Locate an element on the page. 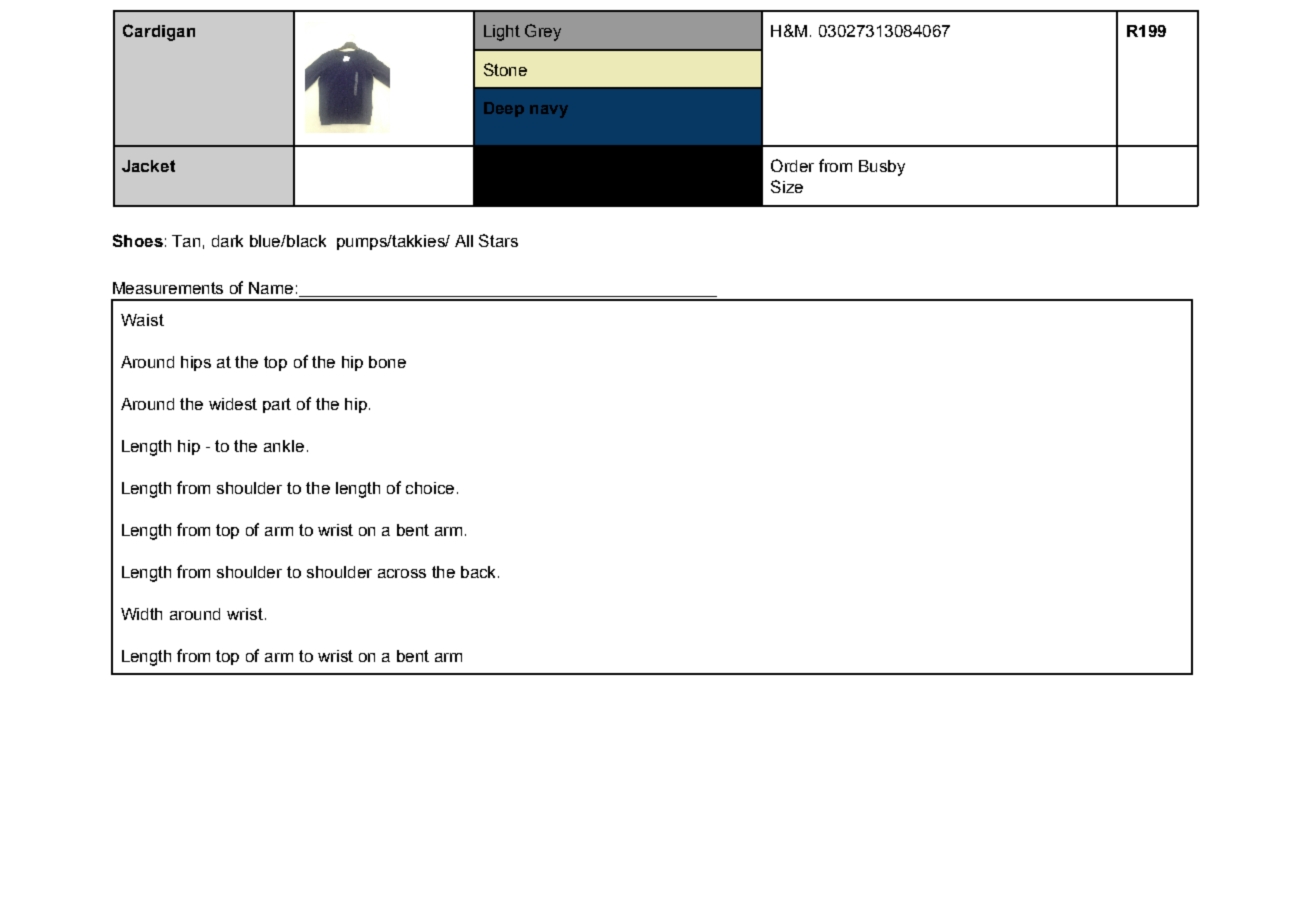 This image has width=1309, height=924. Size is located at coordinates (787, 186).
